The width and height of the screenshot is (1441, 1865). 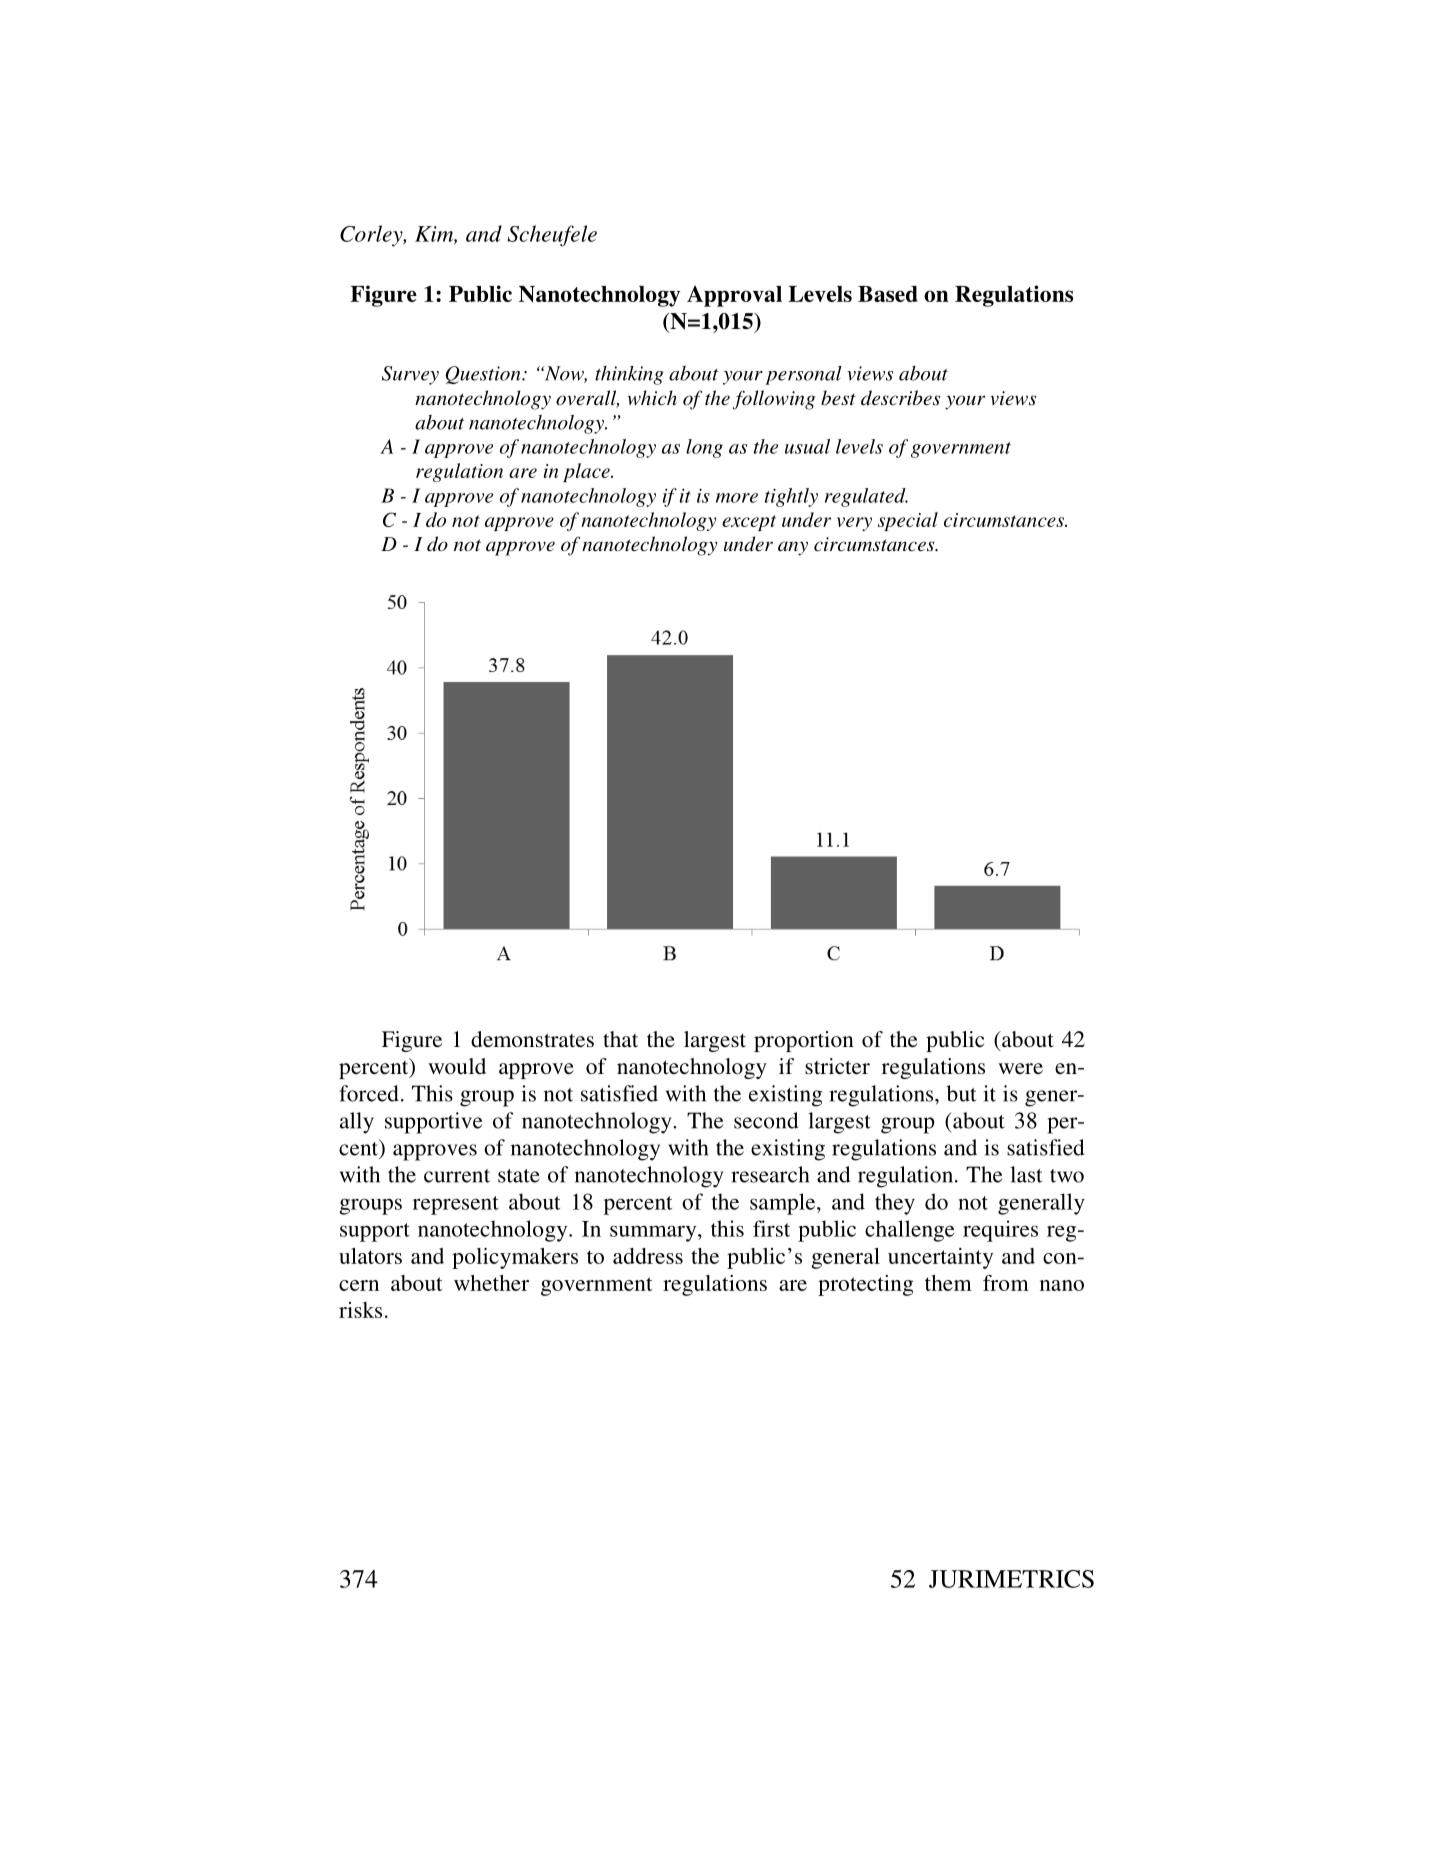 I want to click on but, so click(x=962, y=1093).
